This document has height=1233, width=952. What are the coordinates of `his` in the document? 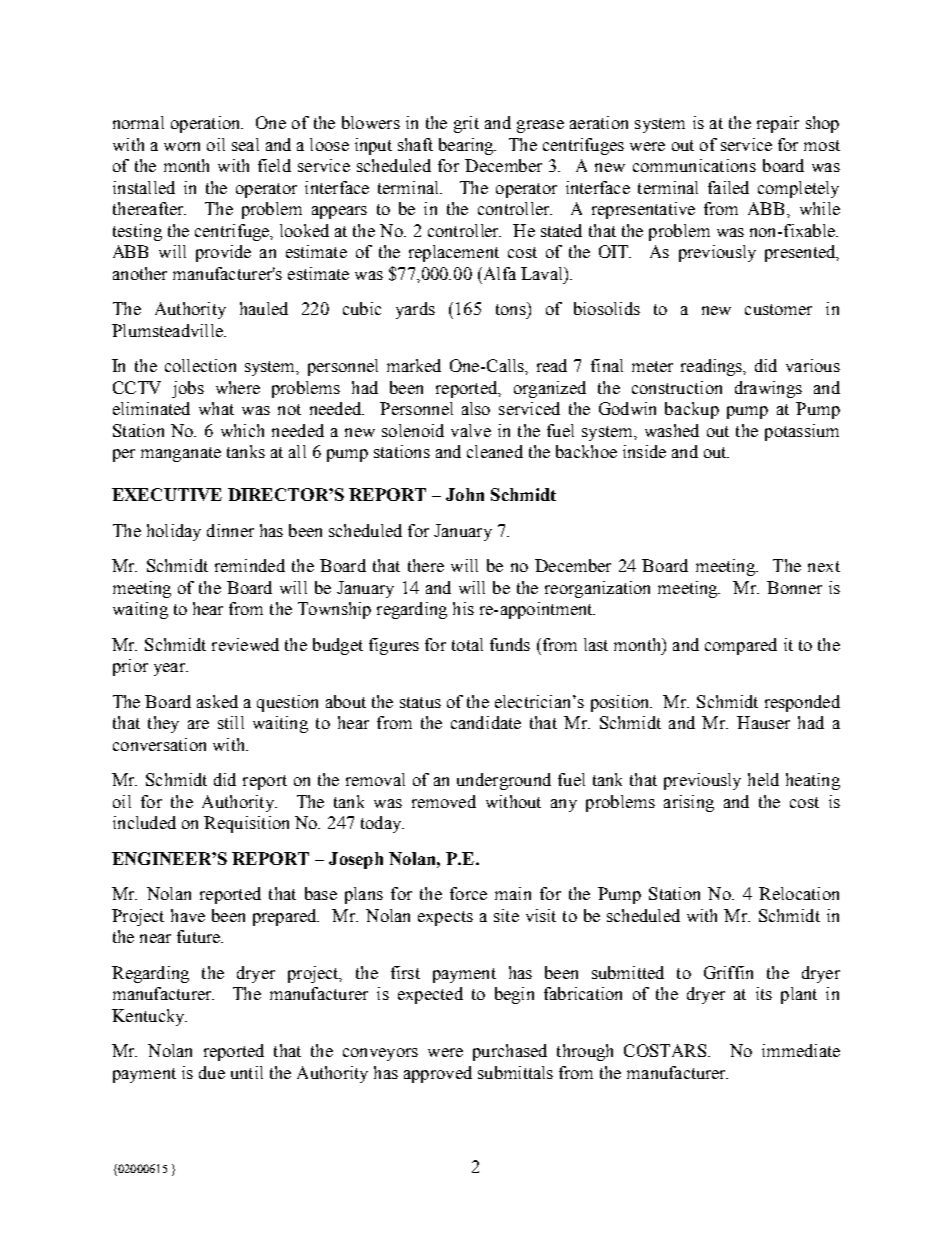 It's located at (463, 608).
